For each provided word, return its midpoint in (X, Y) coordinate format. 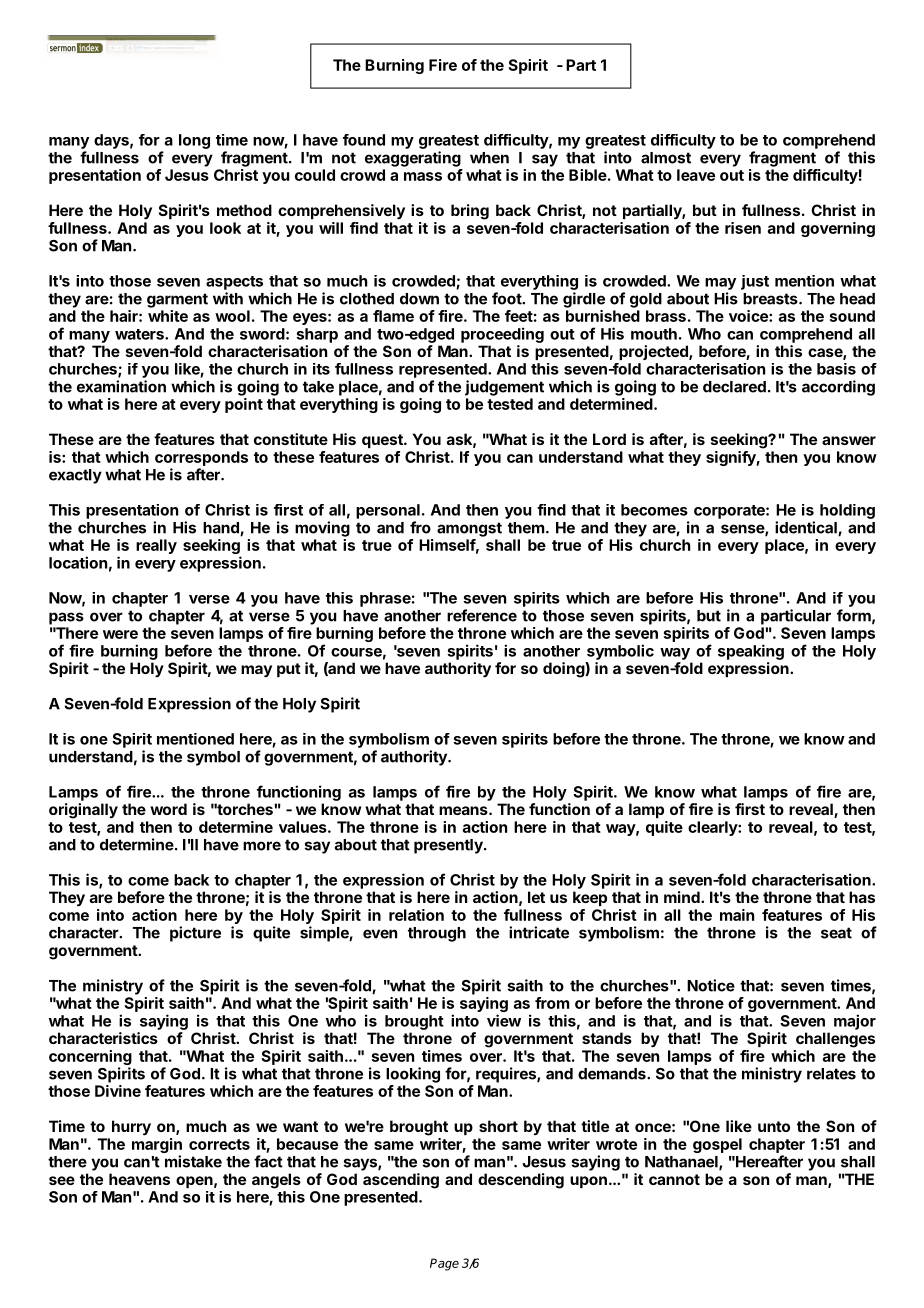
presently (449, 846)
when (489, 158)
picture (195, 934)
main (737, 915)
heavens (139, 1179)
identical (807, 528)
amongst (469, 529)
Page (444, 1264)
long (194, 141)
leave (696, 175)
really (156, 546)
